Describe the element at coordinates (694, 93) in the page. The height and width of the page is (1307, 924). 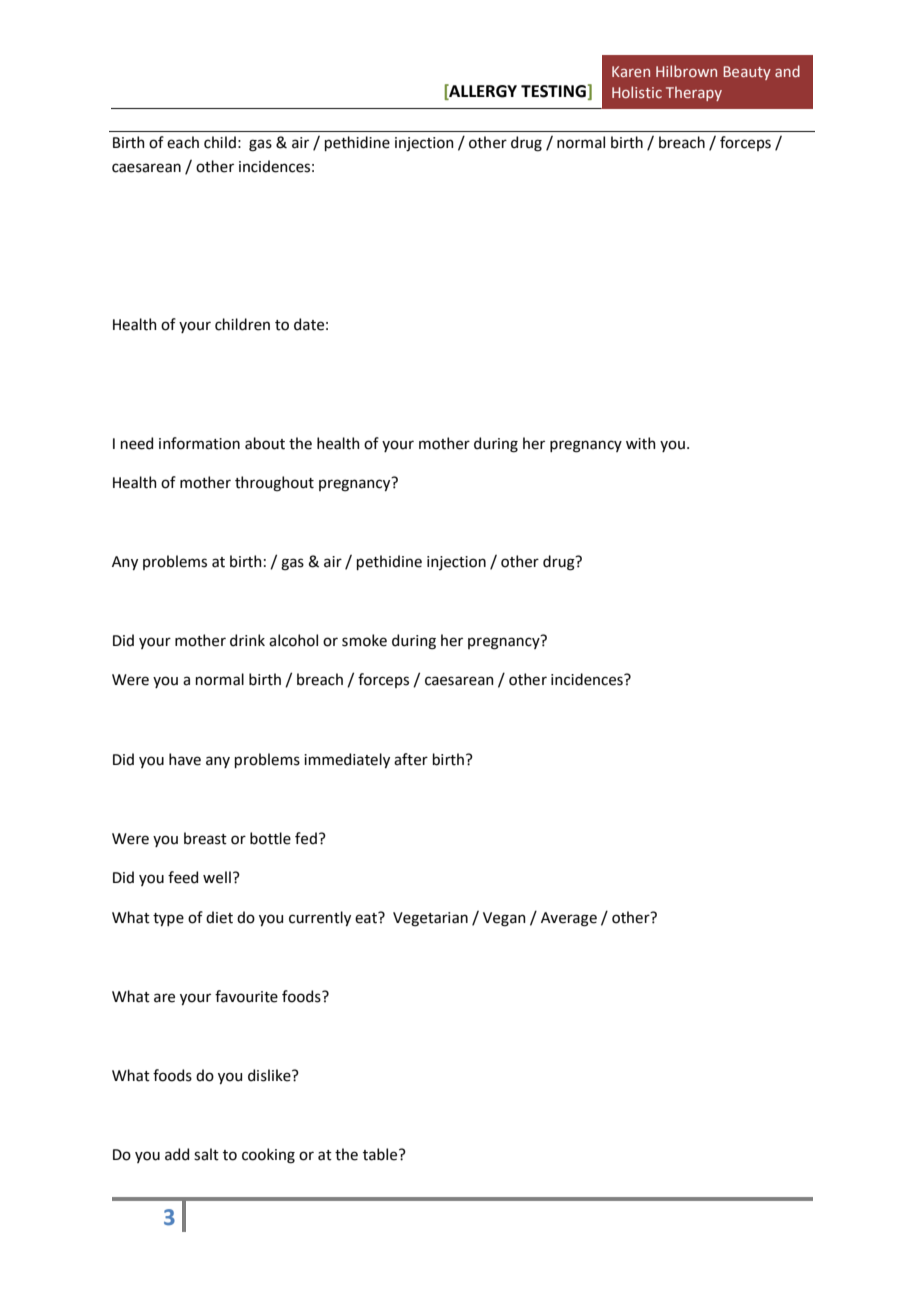
I see `Therapy` at that location.
